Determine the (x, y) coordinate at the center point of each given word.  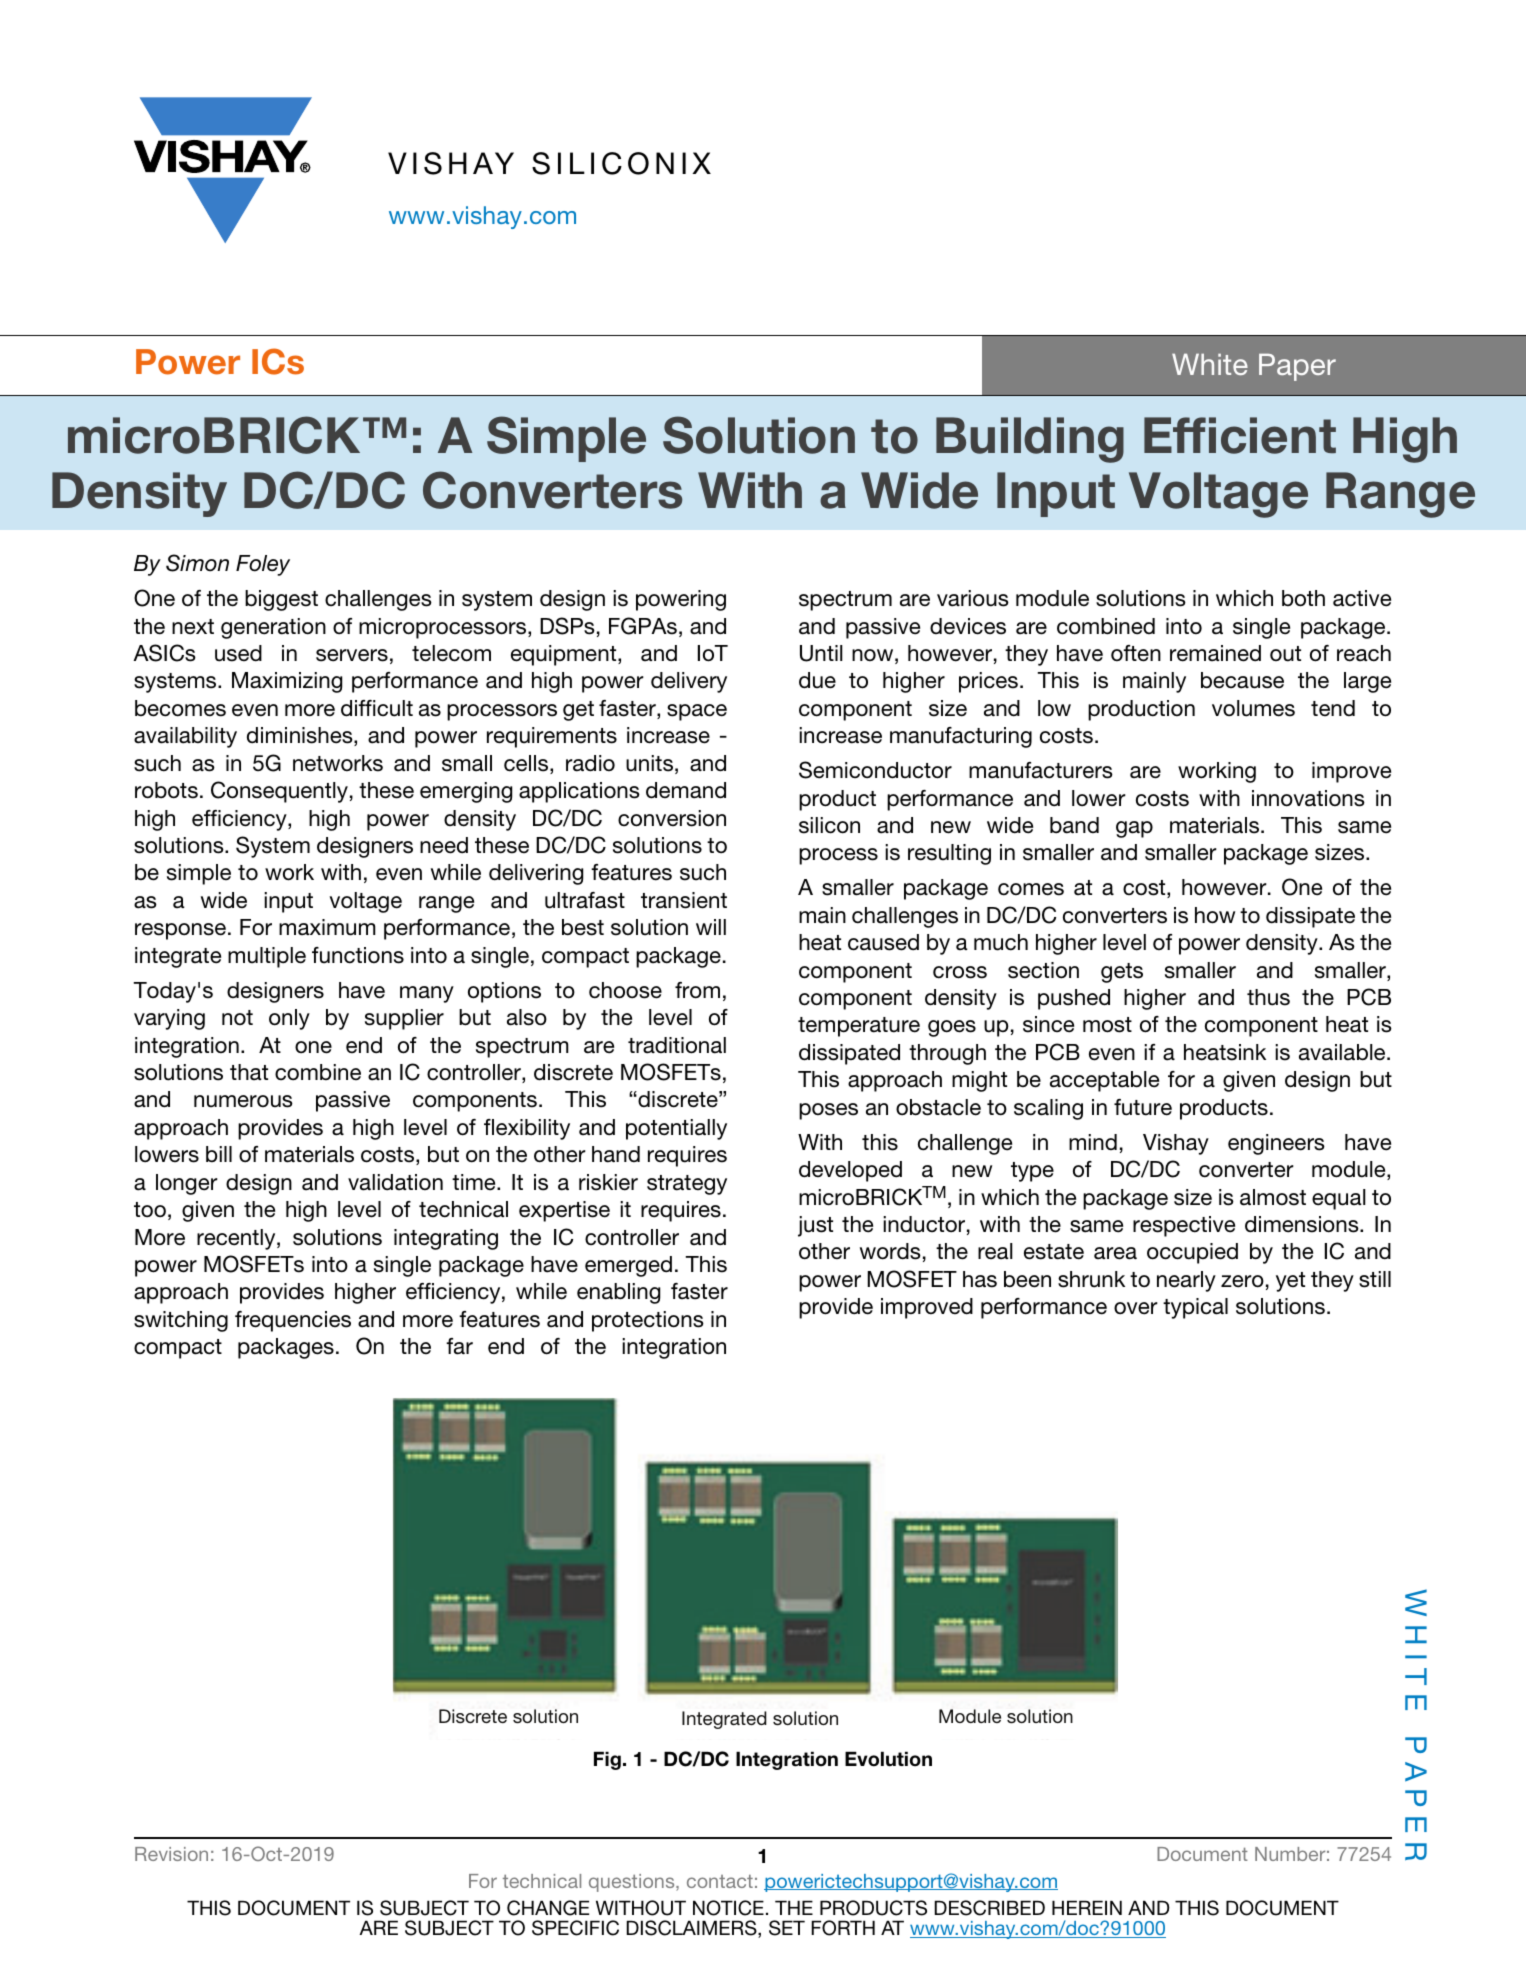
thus (1268, 997)
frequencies (293, 1321)
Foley (263, 565)
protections (648, 1321)
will (711, 927)
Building (1030, 440)
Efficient (1240, 435)
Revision (171, 1854)
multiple (267, 957)
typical (1195, 1308)
